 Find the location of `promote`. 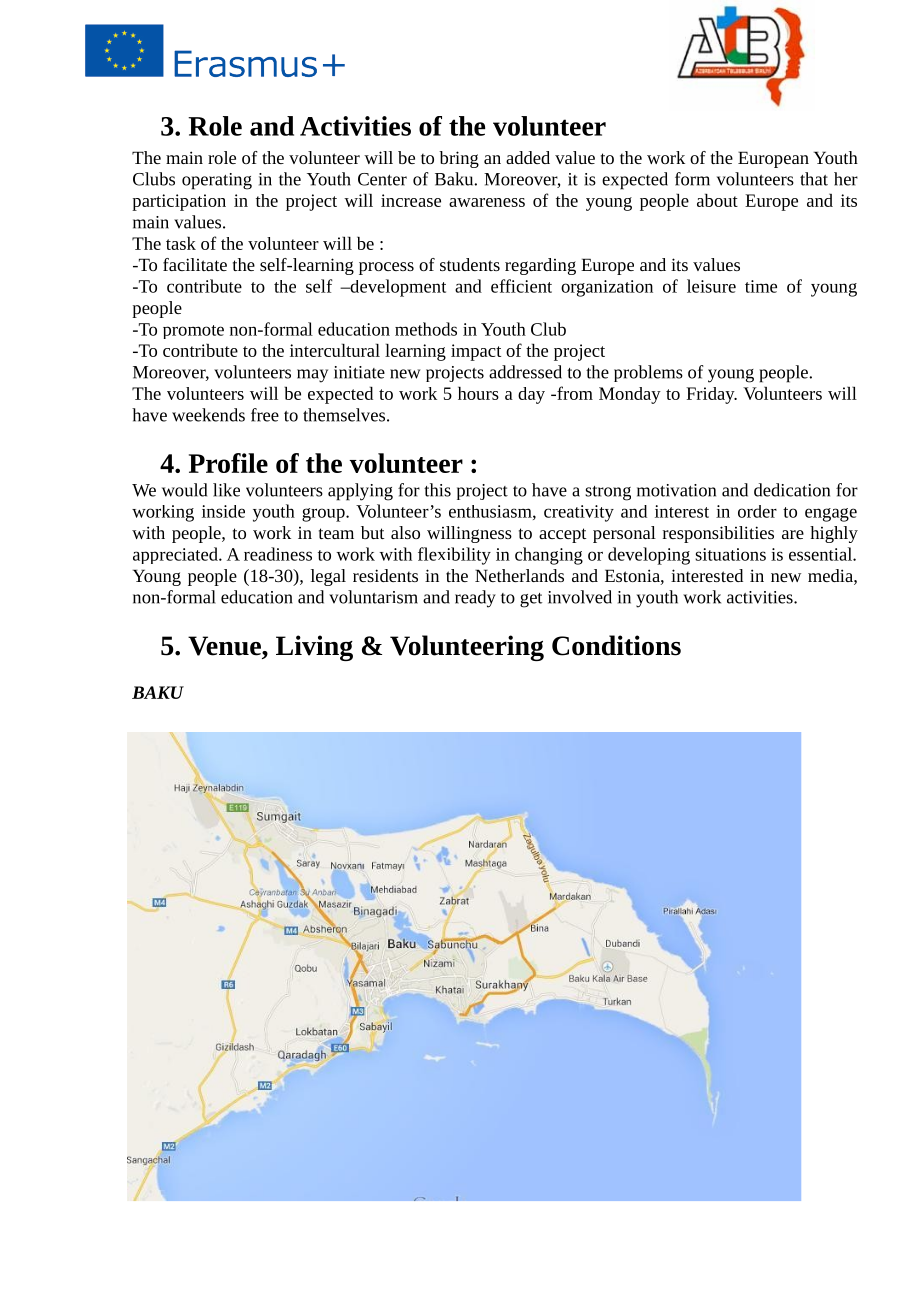

promote is located at coordinates (193, 332).
